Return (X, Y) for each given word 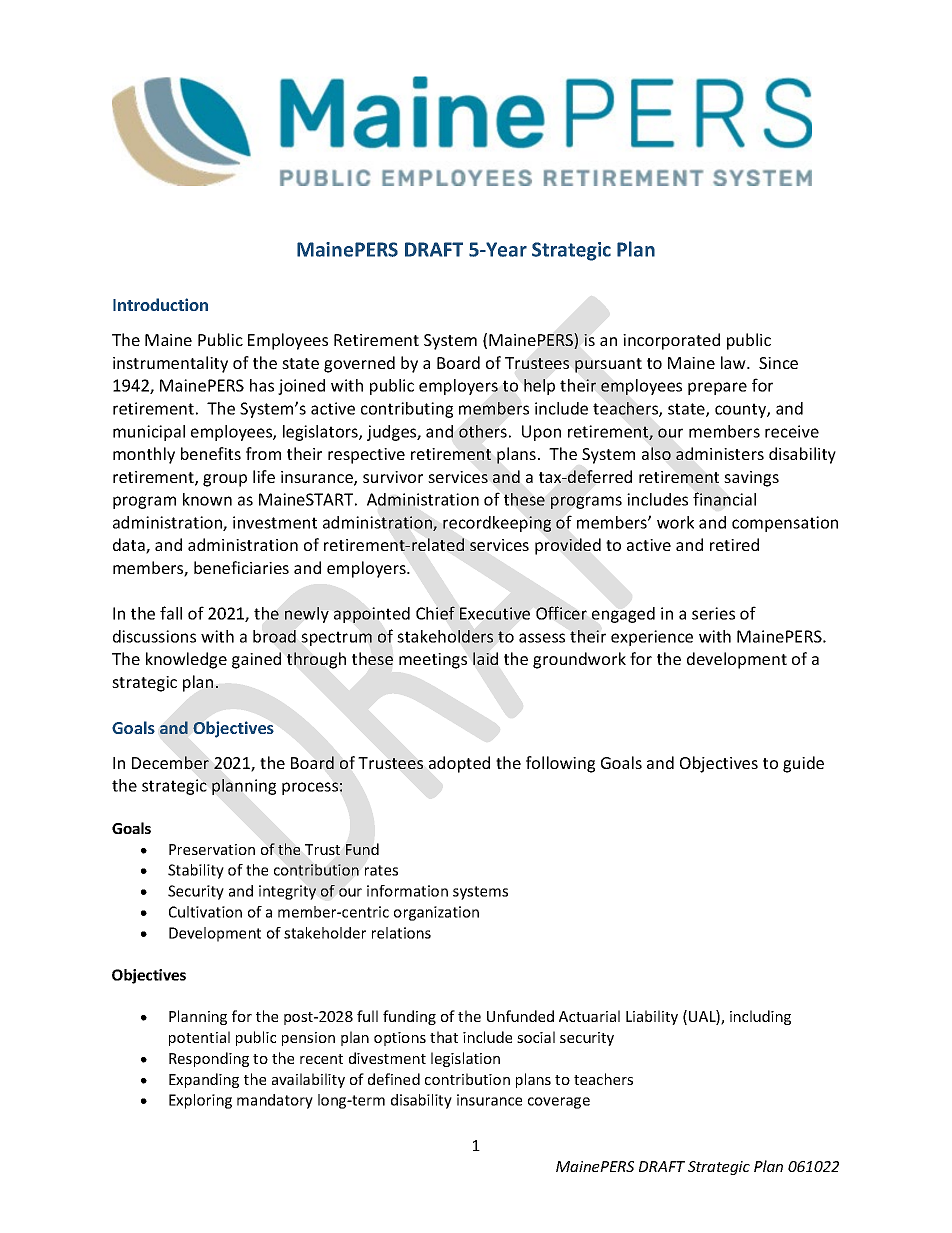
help (539, 387)
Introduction (160, 304)
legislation (465, 1059)
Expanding (204, 1080)
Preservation (212, 849)
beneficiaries (241, 567)
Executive (495, 613)
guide (803, 764)
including (760, 1017)
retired (734, 544)
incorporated (671, 341)
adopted (459, 764)
